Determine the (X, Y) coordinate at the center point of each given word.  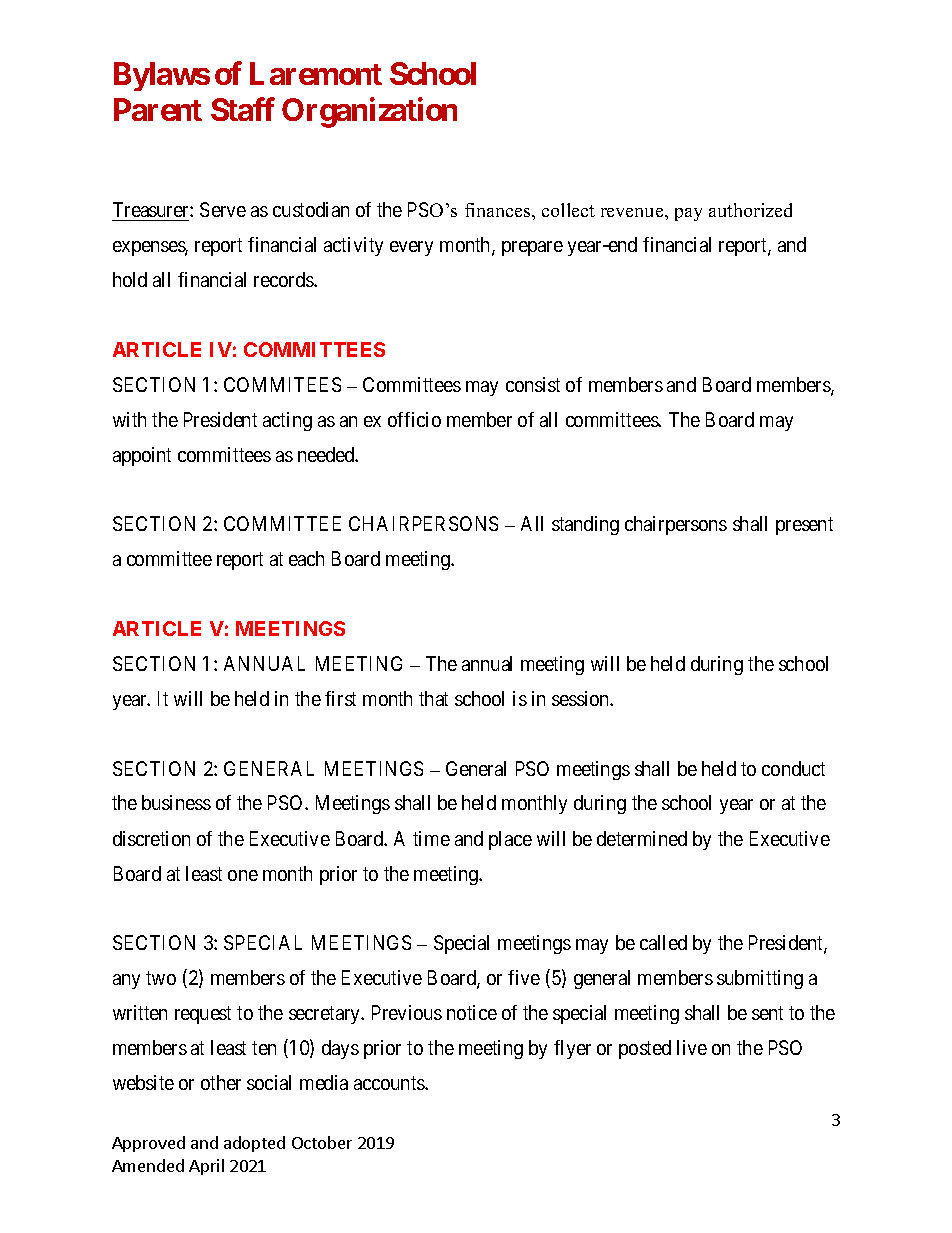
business (176, 802)
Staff (243, 109)
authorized (750, 210)
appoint (142, 456)
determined (642, 838)
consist (533, 384)
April (206, 1167)
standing (585, 525)
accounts (390, 1083)
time (431, 838)
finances (499, 210)
